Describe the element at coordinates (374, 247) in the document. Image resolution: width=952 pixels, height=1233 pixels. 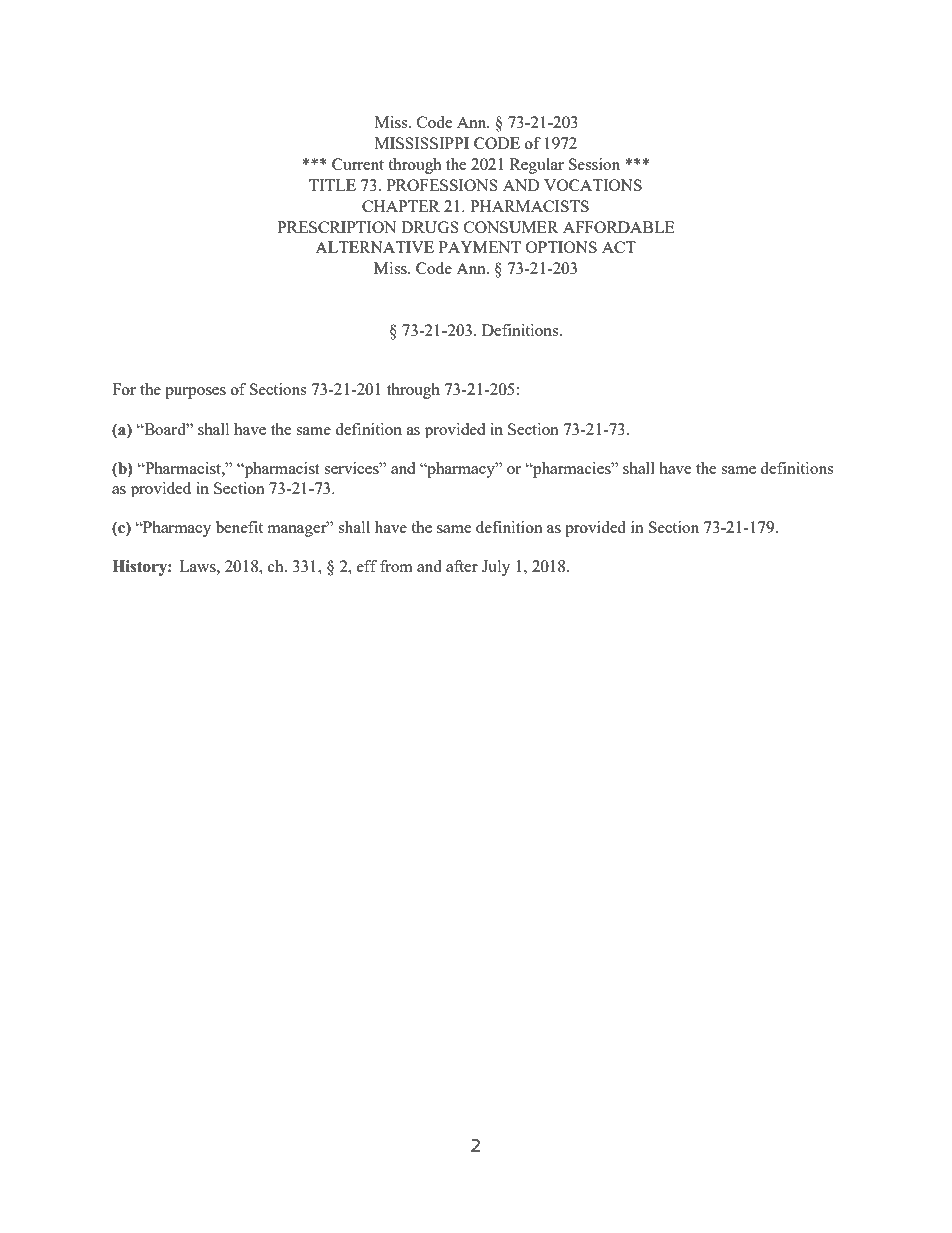
I see `ALTERNATIVE` at that location.
